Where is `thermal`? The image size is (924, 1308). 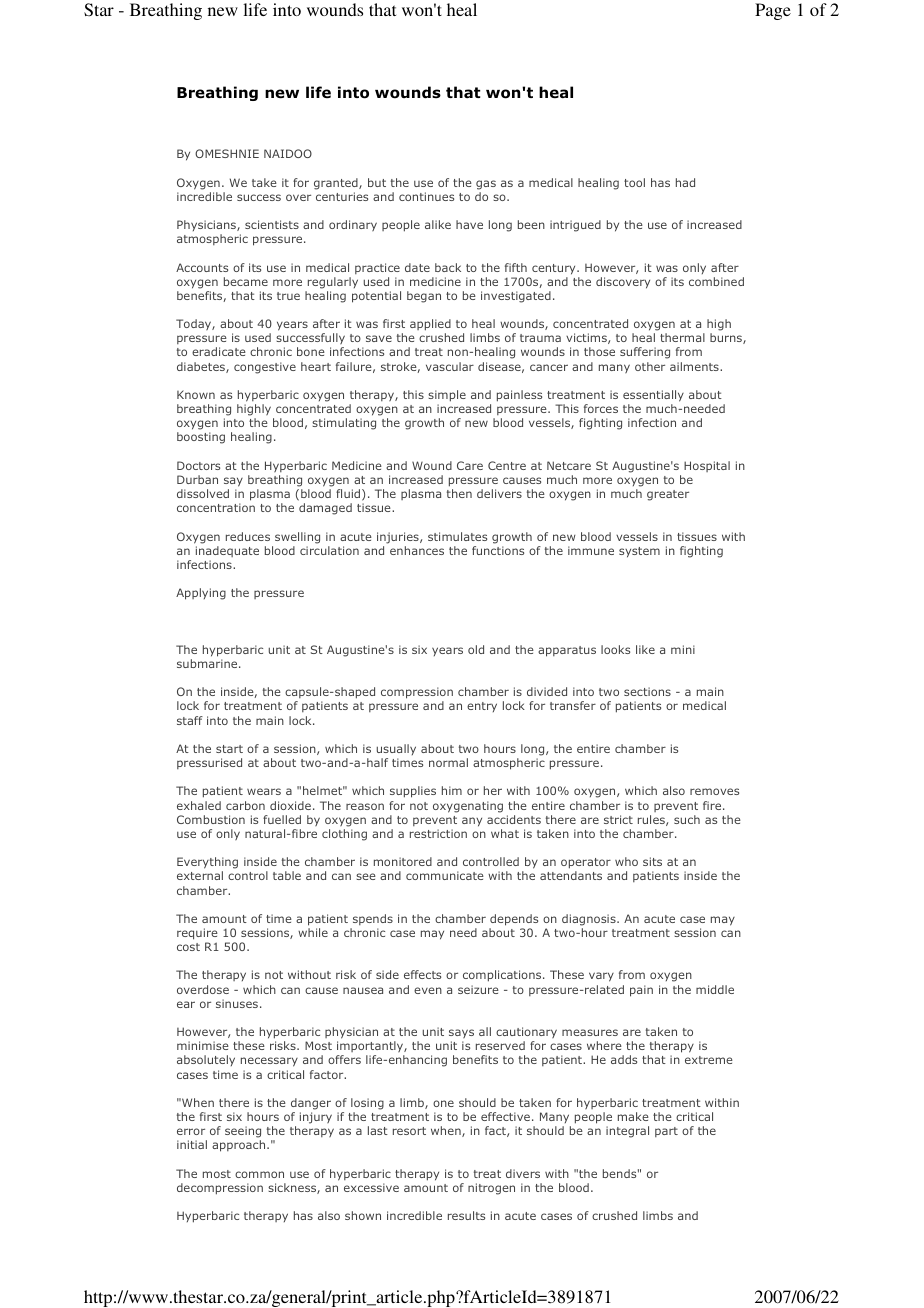 thermal is located at coordinates (682, 337).
